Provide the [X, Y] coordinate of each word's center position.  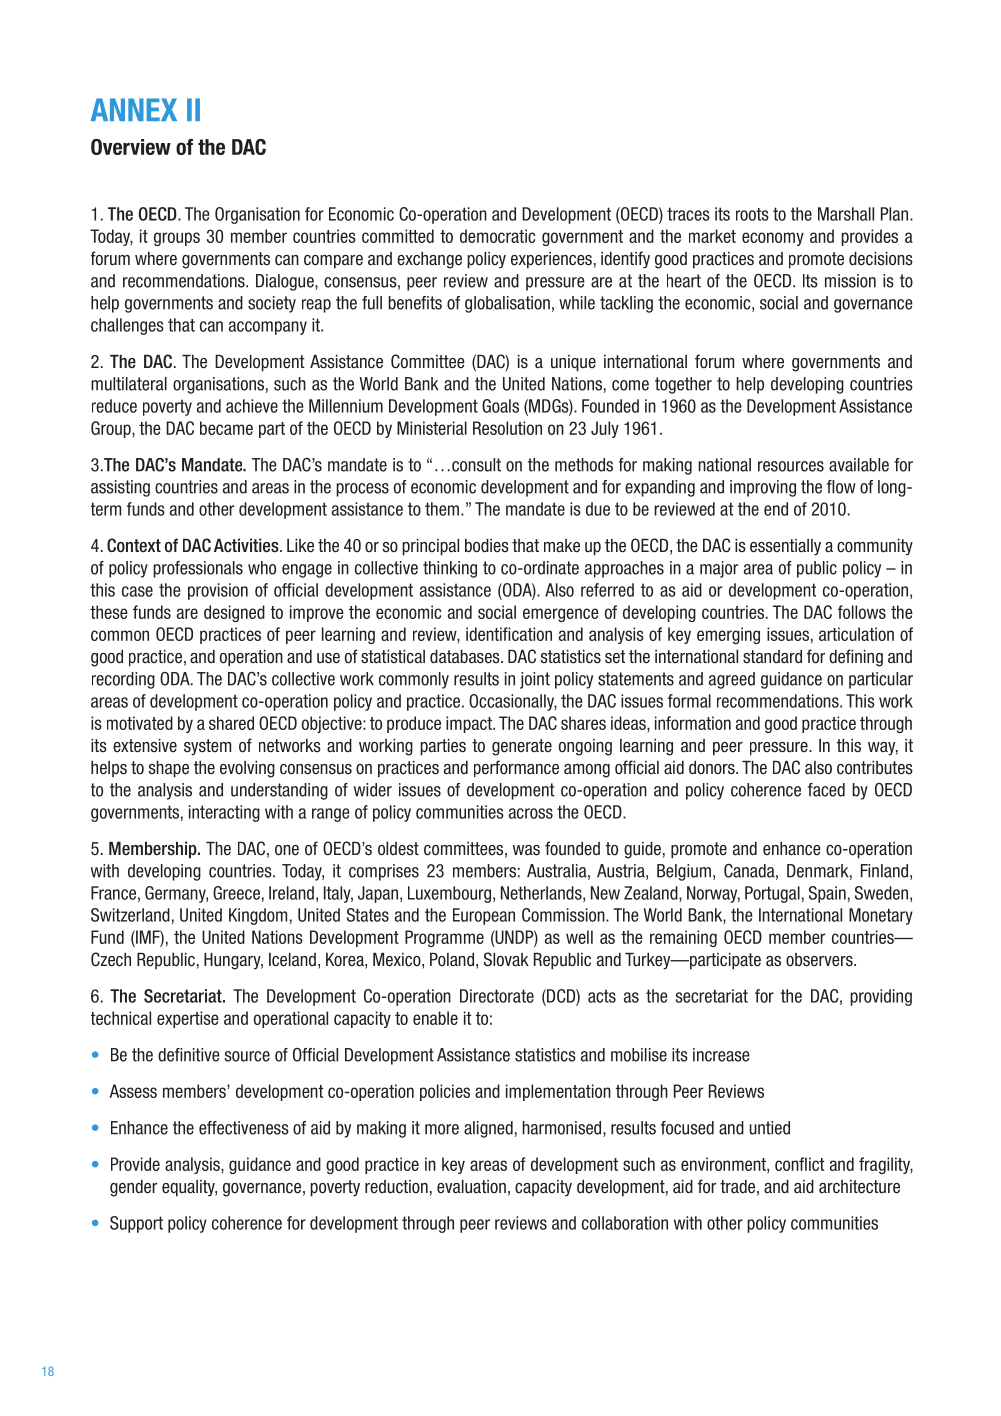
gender [133, 1188]
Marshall [846, 214]
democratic [497, 236]
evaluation [471, 1187]
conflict [800, 1164]
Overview [131, 147]
